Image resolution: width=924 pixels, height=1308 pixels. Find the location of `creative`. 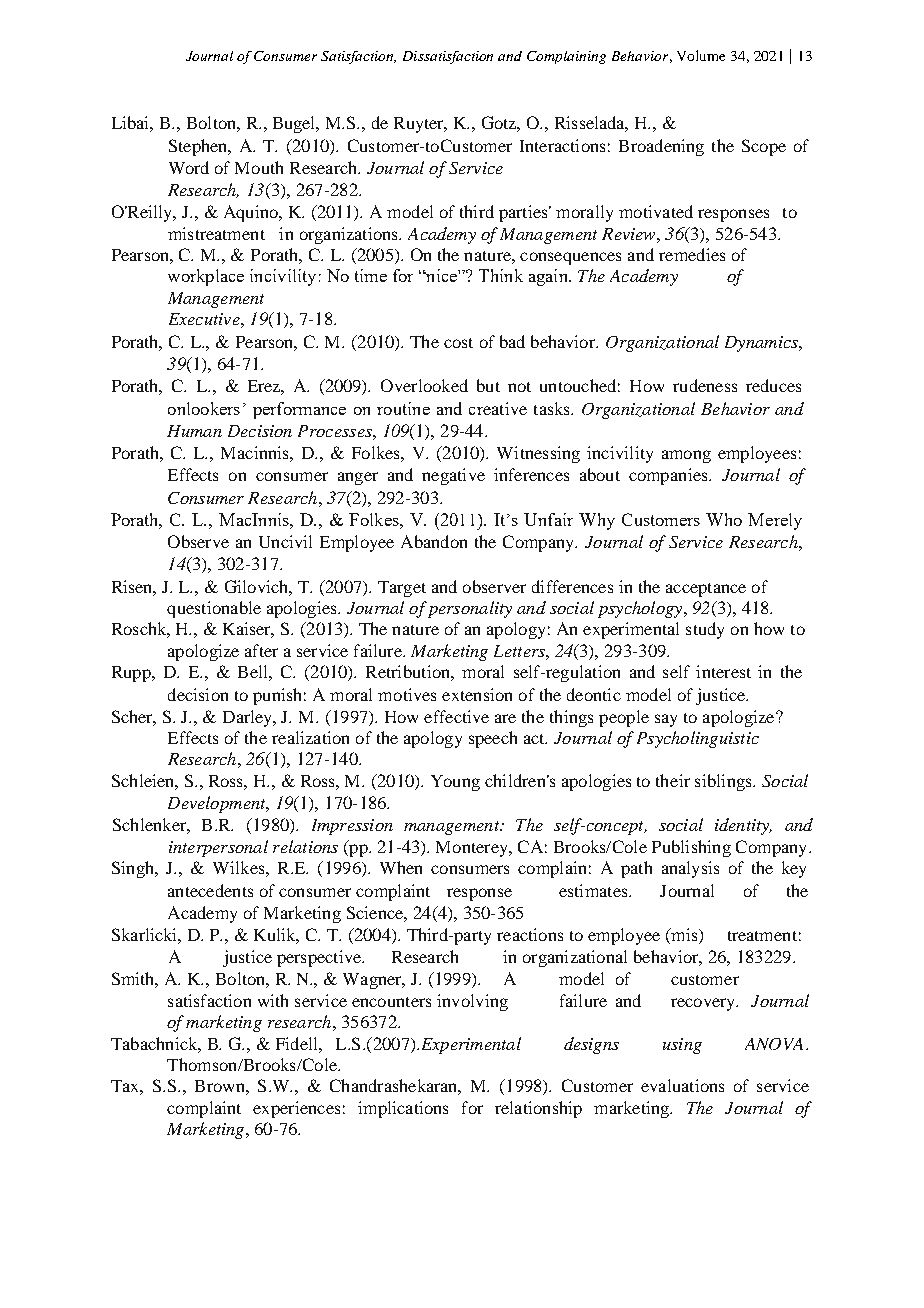

creative is located at coordinates (498, 408).
